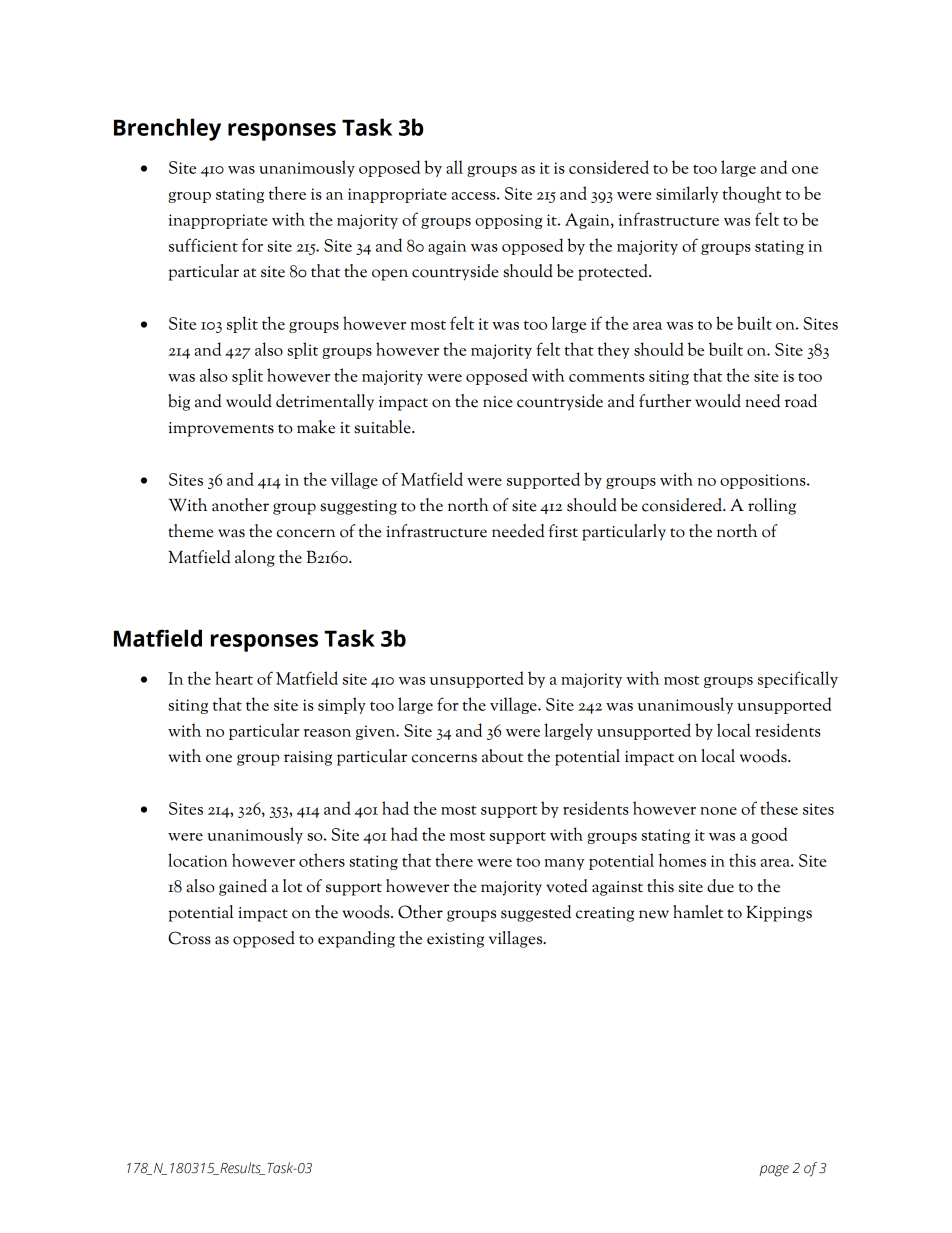 The width and height of the page is (952, 1233). Describe the element at coordinates (203, 245) in the page. I see `sufficient` at that location.
